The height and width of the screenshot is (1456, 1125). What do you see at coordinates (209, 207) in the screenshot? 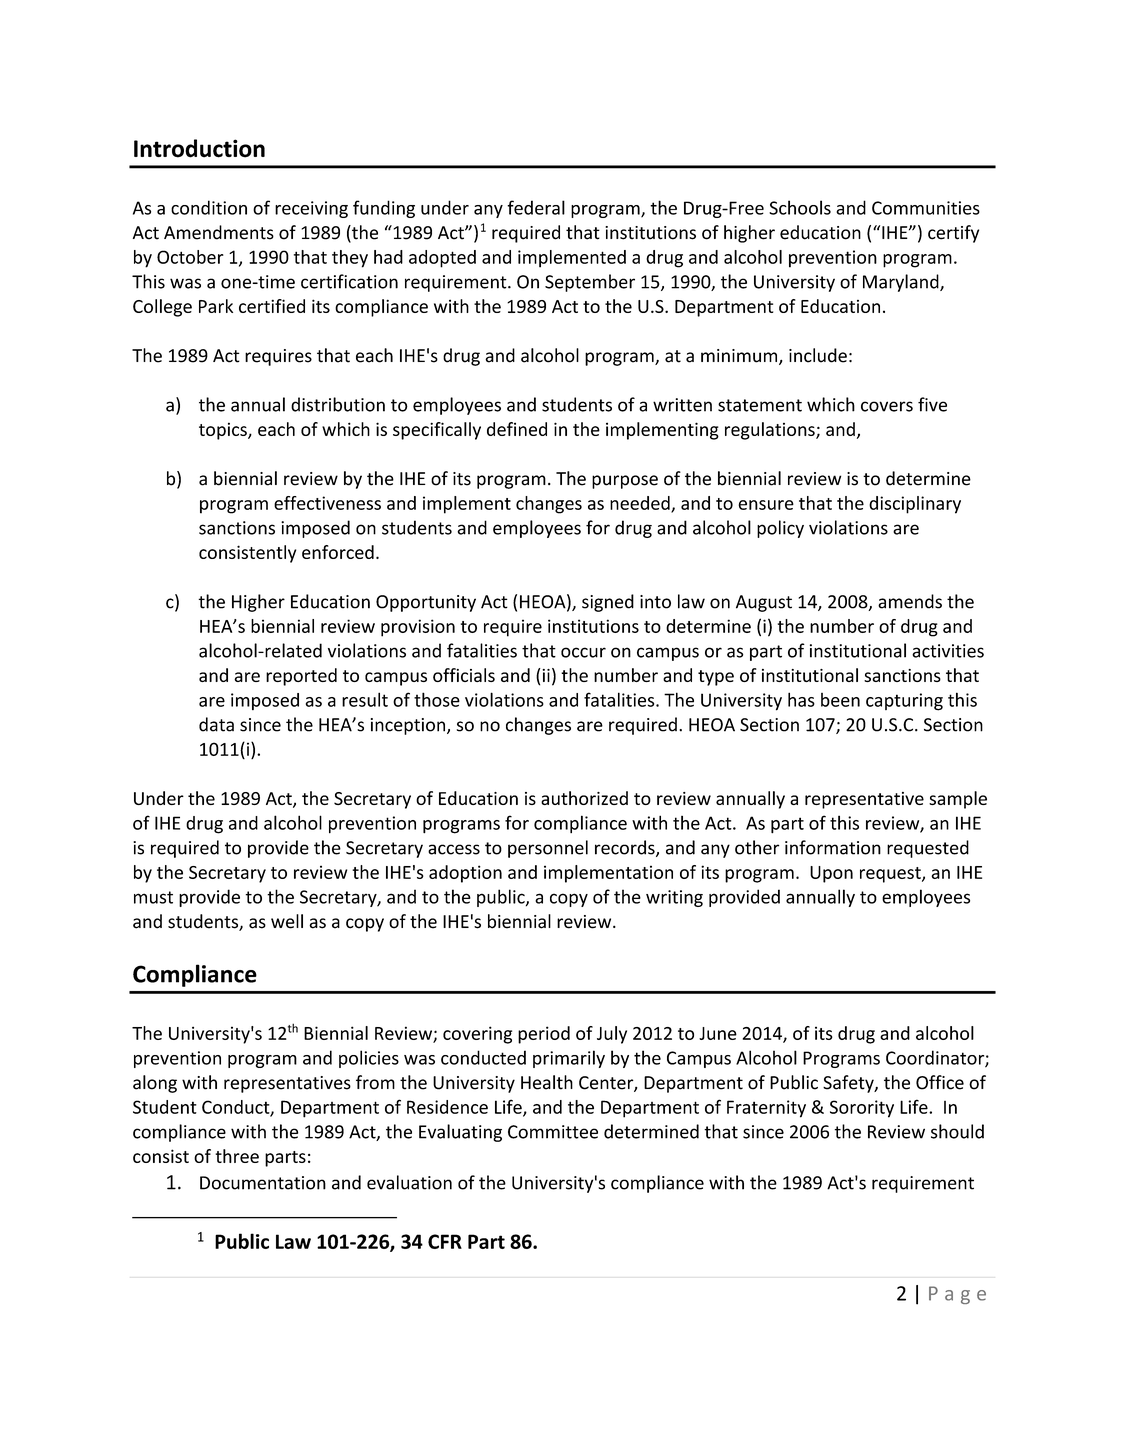
I see `condition` at bounding box center [209, 207].
